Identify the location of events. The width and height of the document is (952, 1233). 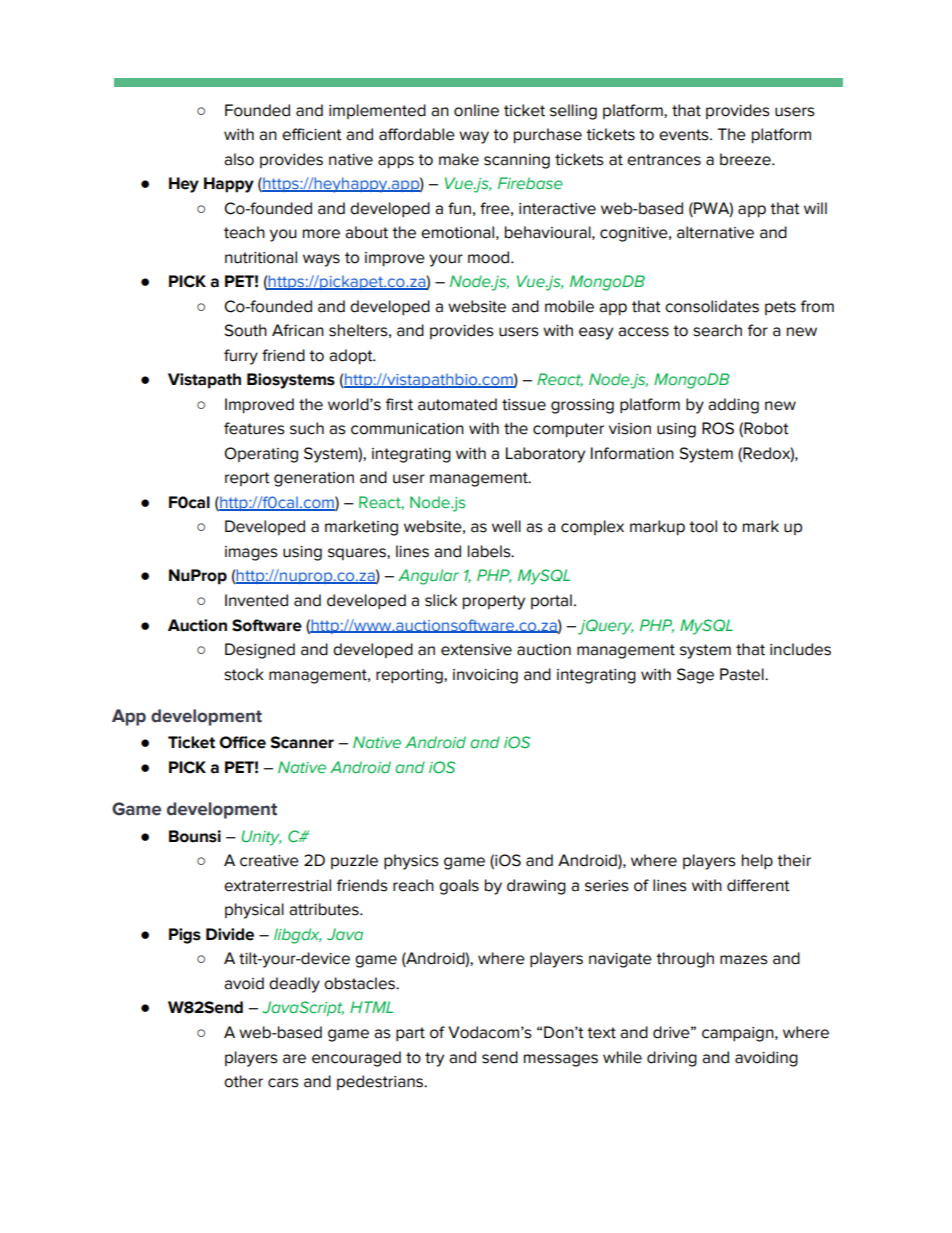
(685, 135).
